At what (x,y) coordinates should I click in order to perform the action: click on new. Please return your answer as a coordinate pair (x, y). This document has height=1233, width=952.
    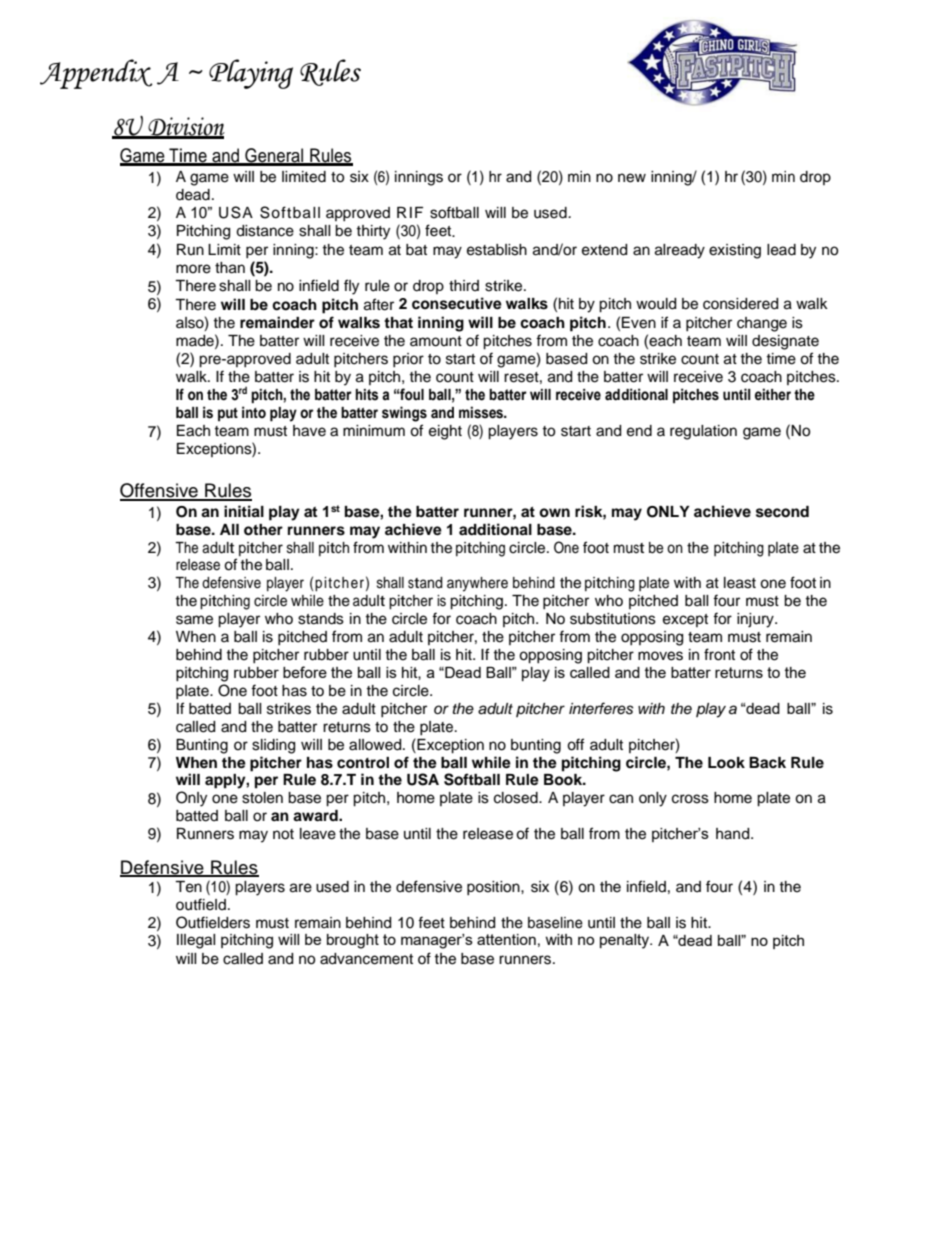
    Looking at the image, I should click on (632, 178).
